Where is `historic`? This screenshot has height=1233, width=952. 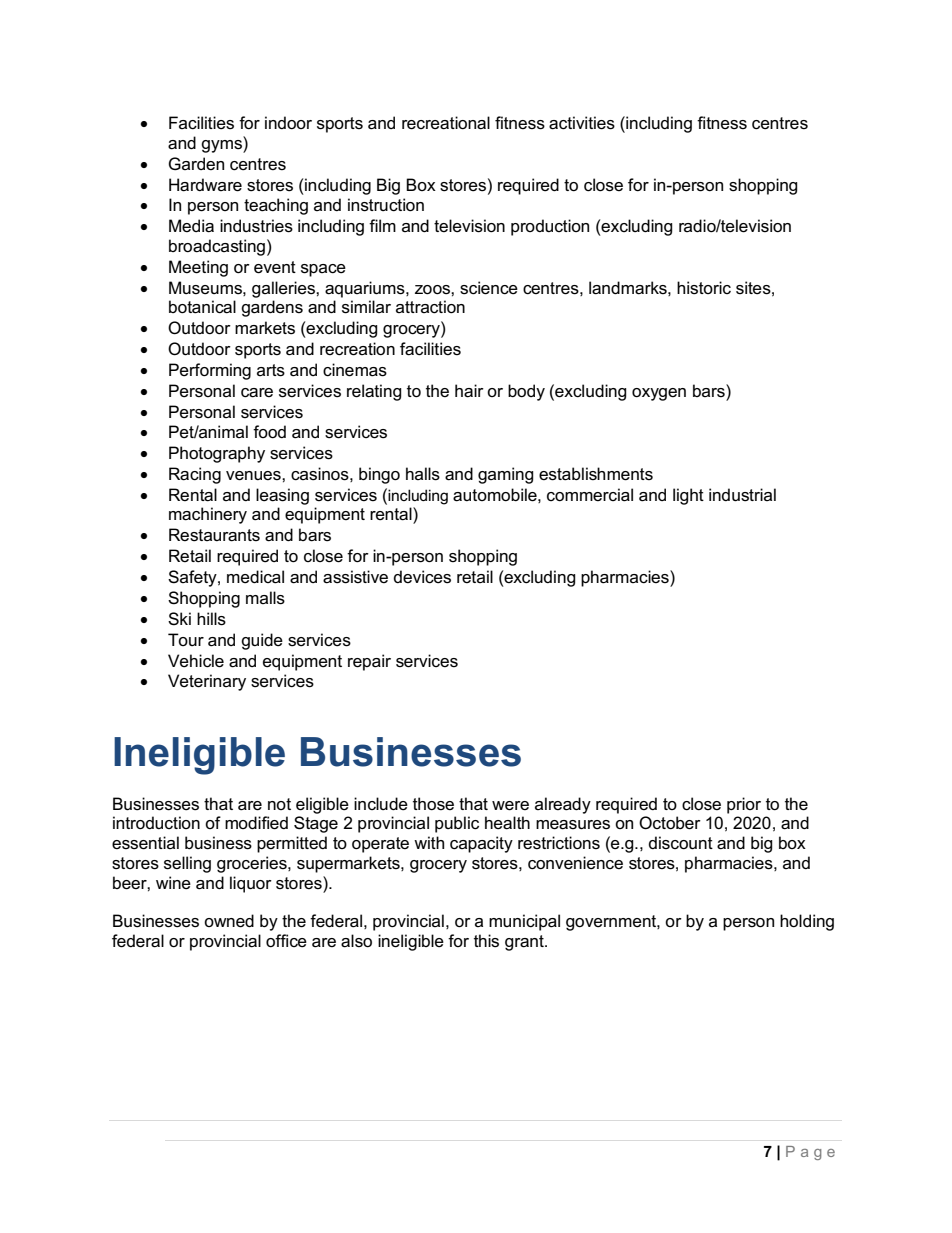
historic is located at coordinates (704, 288).
